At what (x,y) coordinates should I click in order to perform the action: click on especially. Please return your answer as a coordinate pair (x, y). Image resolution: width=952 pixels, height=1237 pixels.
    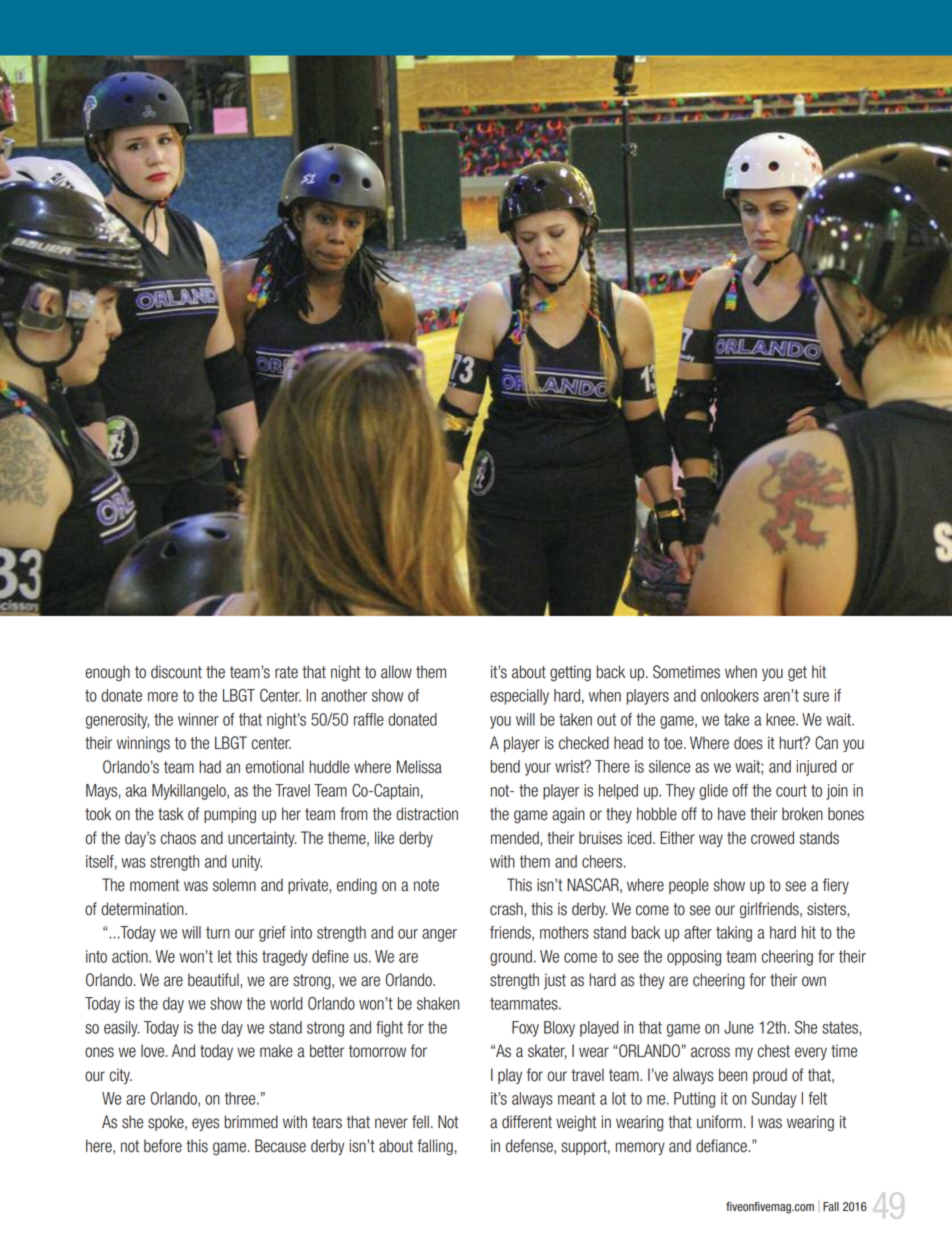
    Looking at the image, I should click on (519, 697).
